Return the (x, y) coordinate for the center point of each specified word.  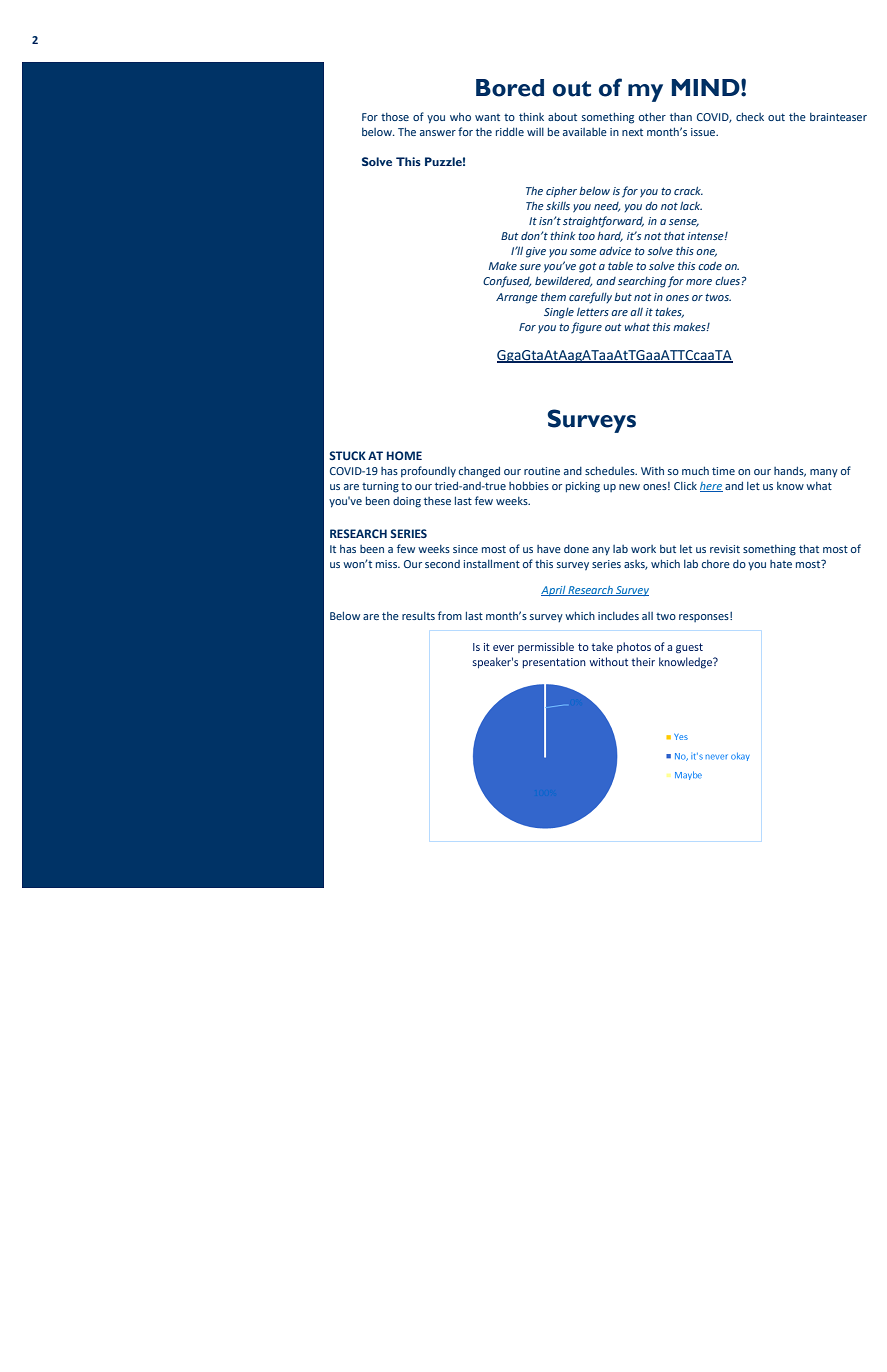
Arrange (517, 298)
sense (684, 223)
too (586, 236)
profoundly (428, 472)
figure (586, 328)
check (750, 117)
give (536, 252)
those (395, 117)
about (562, 117)
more (699, 282)
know (790, 486)
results (418, 616)
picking (583, 487)
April (554, 591)
